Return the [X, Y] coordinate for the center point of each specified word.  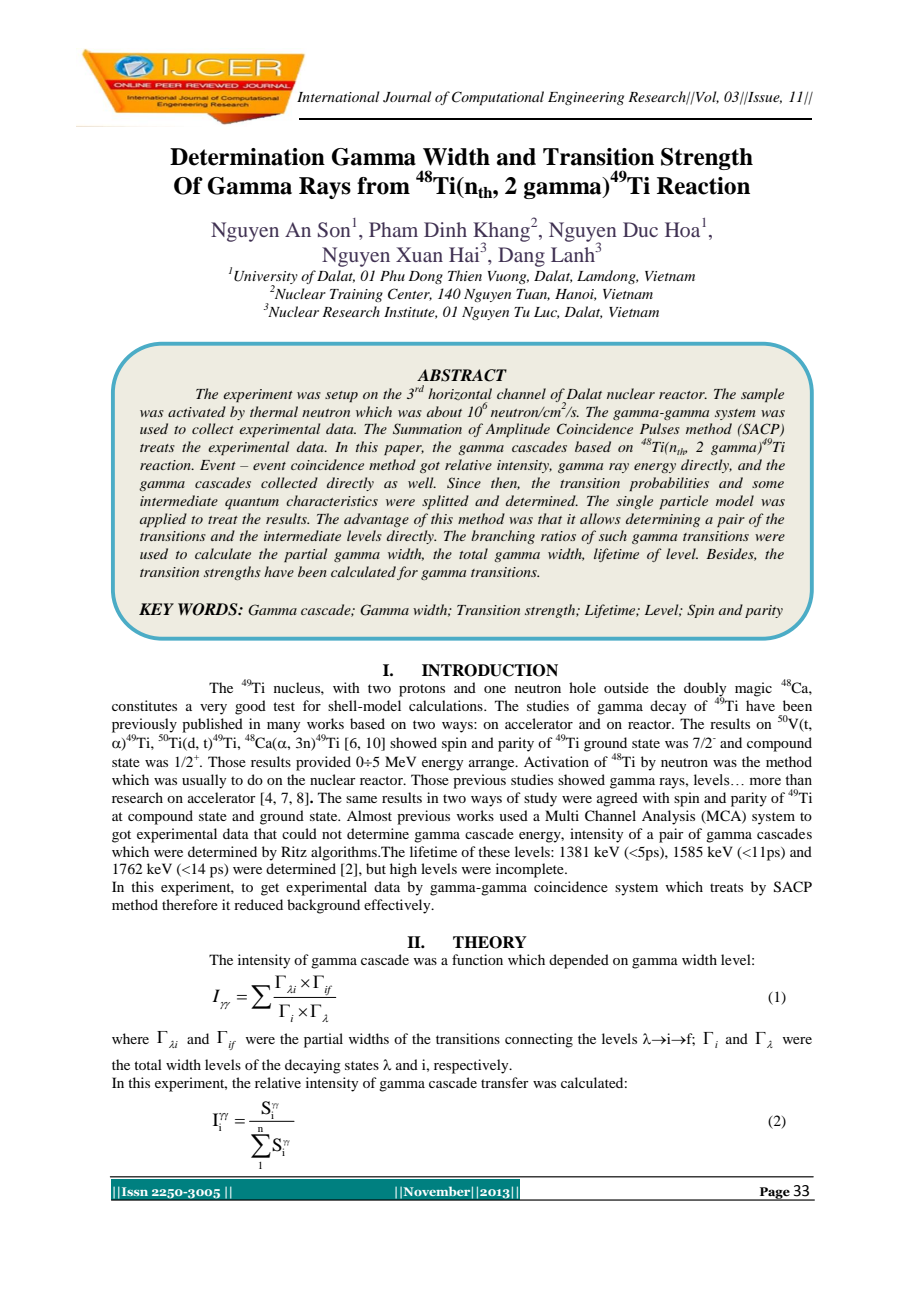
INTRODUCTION [490, 670]
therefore [190, 904]
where [130, 1038]
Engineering [586, 98]
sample [762, 395]
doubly [705, 690]
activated [197, 411]
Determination [247, 157]
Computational [498, 98]
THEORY [490, 942]
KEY [156, 609]
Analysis [668, 817]
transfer [505, 1082]
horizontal [460, 394]
